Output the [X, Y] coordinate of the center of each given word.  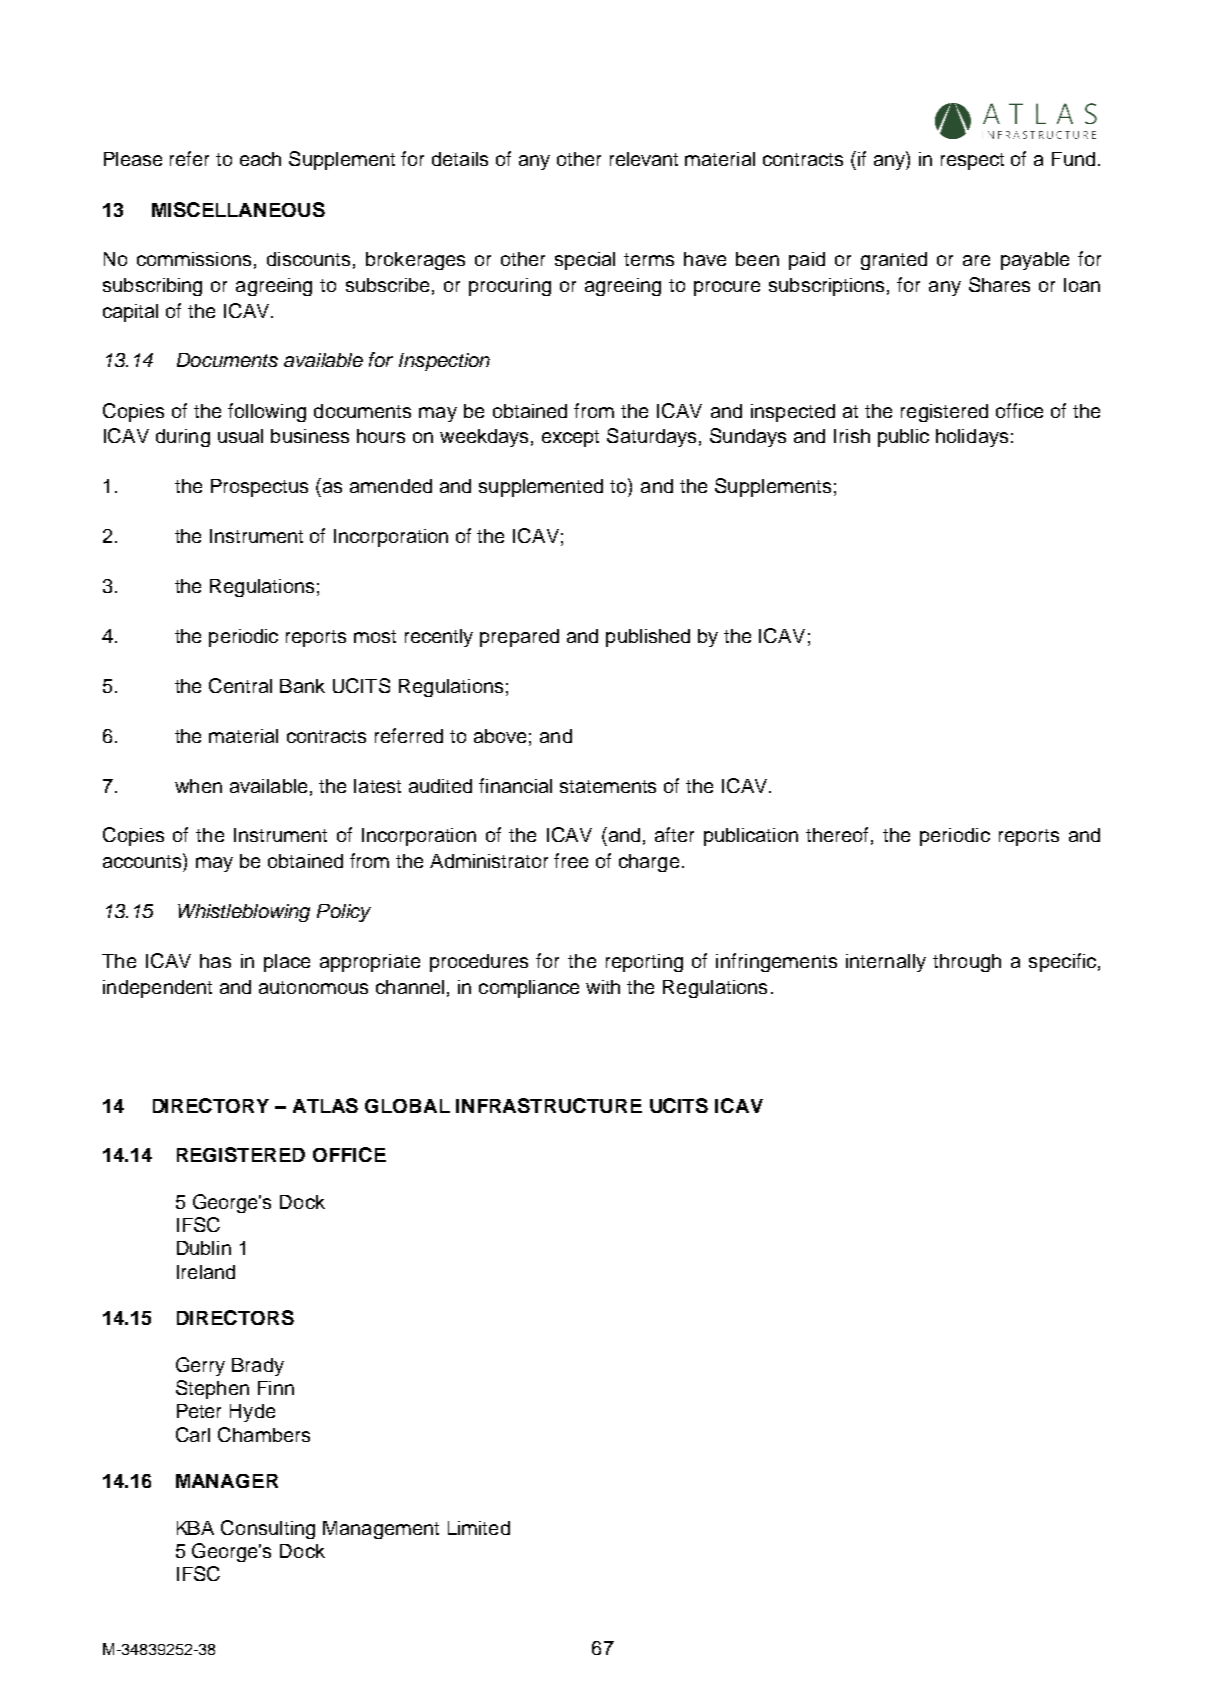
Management [381, 1530]
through [967, 963]
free [571, 860]
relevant [644, 159]
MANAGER [227, 1481]
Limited [479, 1528]
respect [972, 161]
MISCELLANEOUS [238, 209]
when [198, 786]
